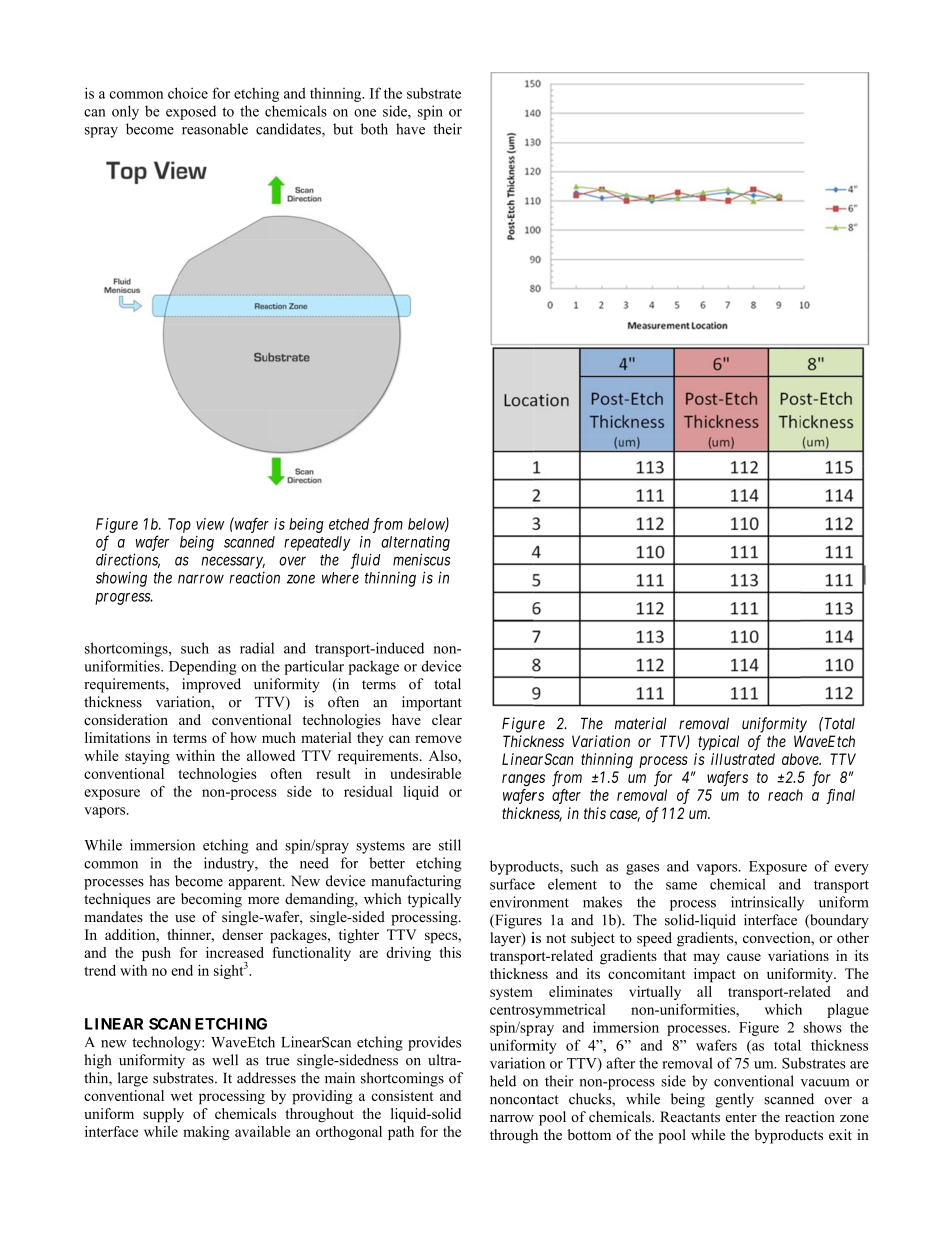 Image resolution: width=952 pixels, height=1233 pixels. What do you see at coordinates (211, 685) in the page?
I see `improved` at bounding box center [211, 685].
